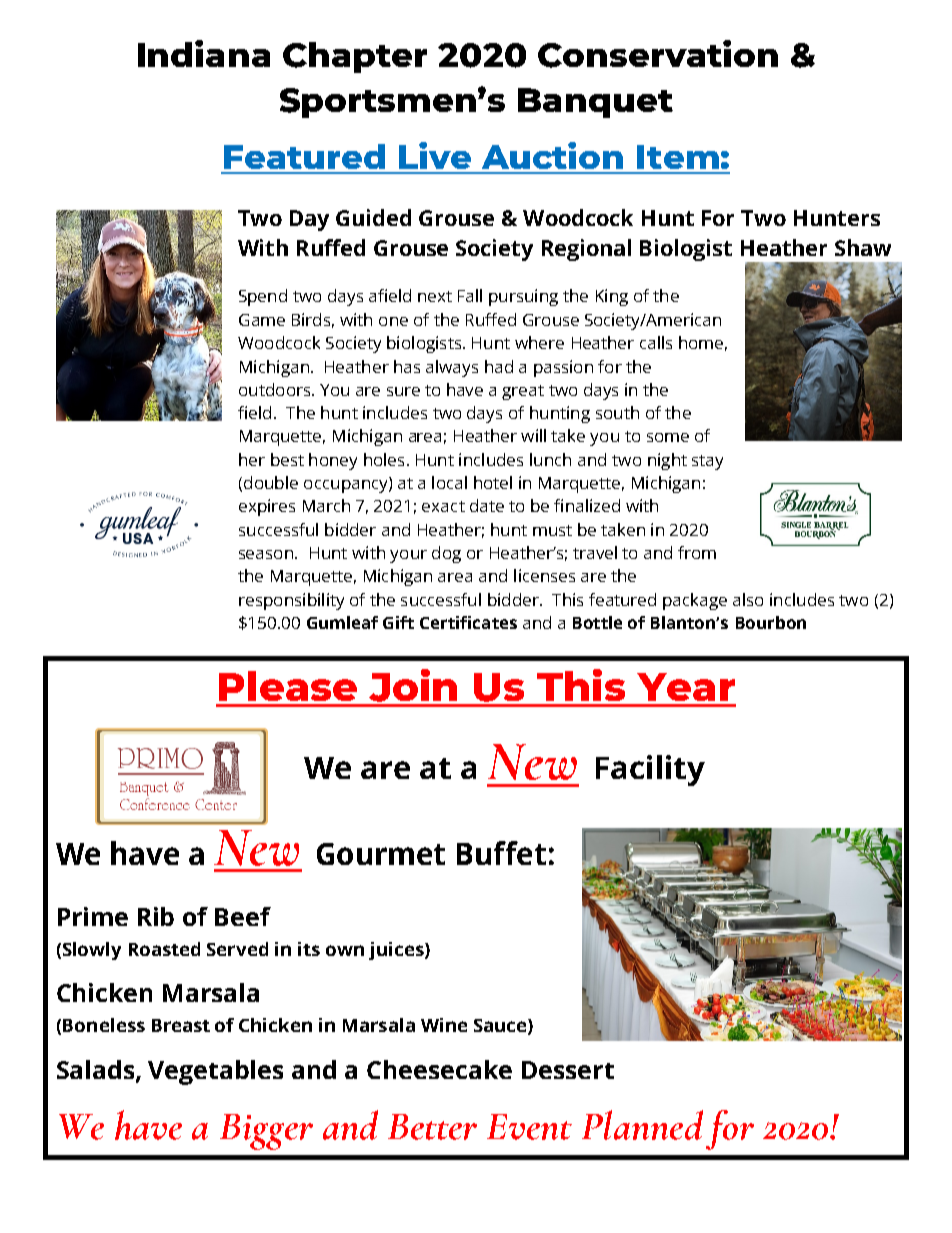 The image size is (952, 1233). Describe the element at coordinates (658, 54) in the screenshot. I see `Conservation` at that location.
